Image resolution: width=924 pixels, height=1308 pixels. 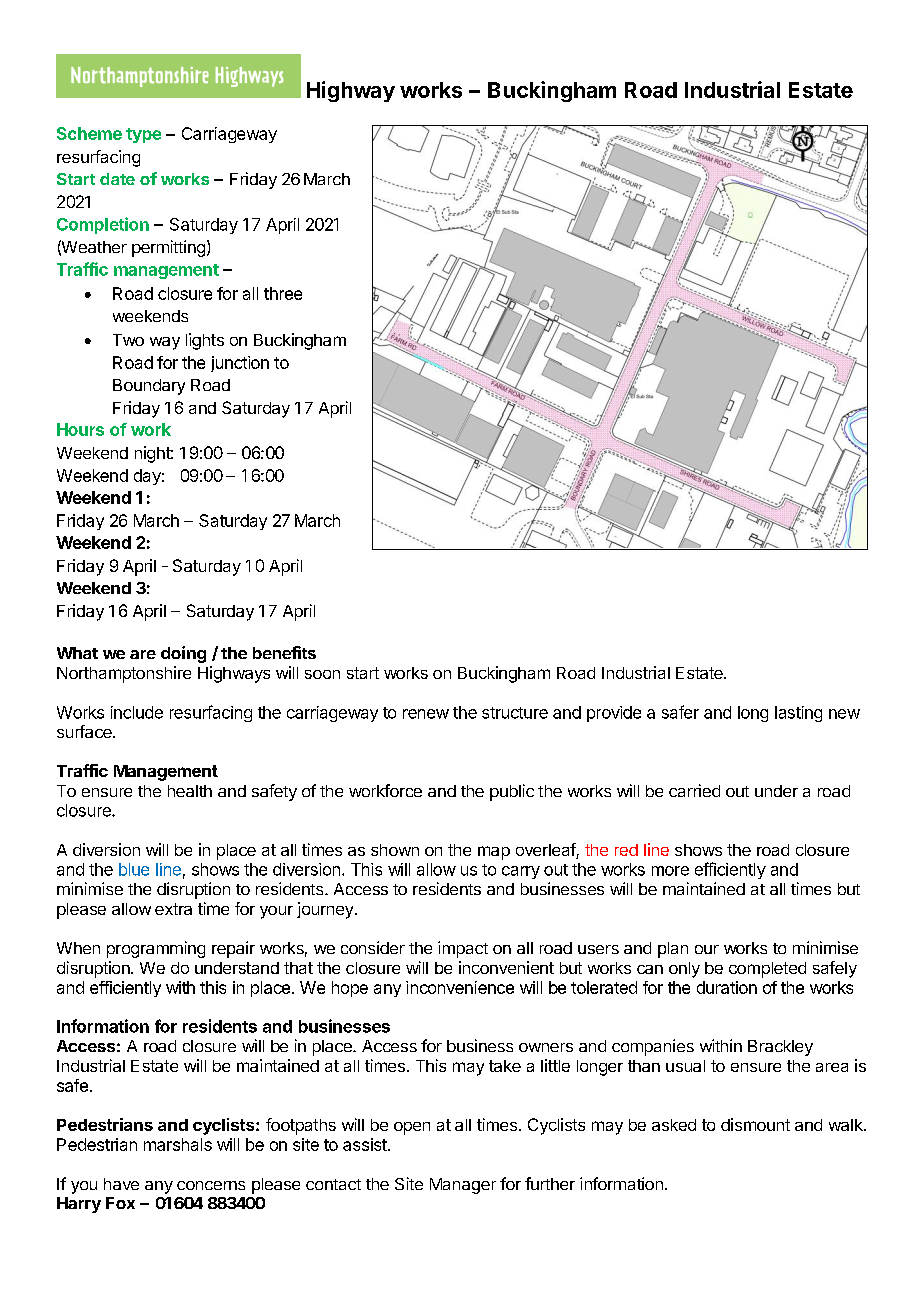 I want to click on Boundary, so click(x=149, y=387).
